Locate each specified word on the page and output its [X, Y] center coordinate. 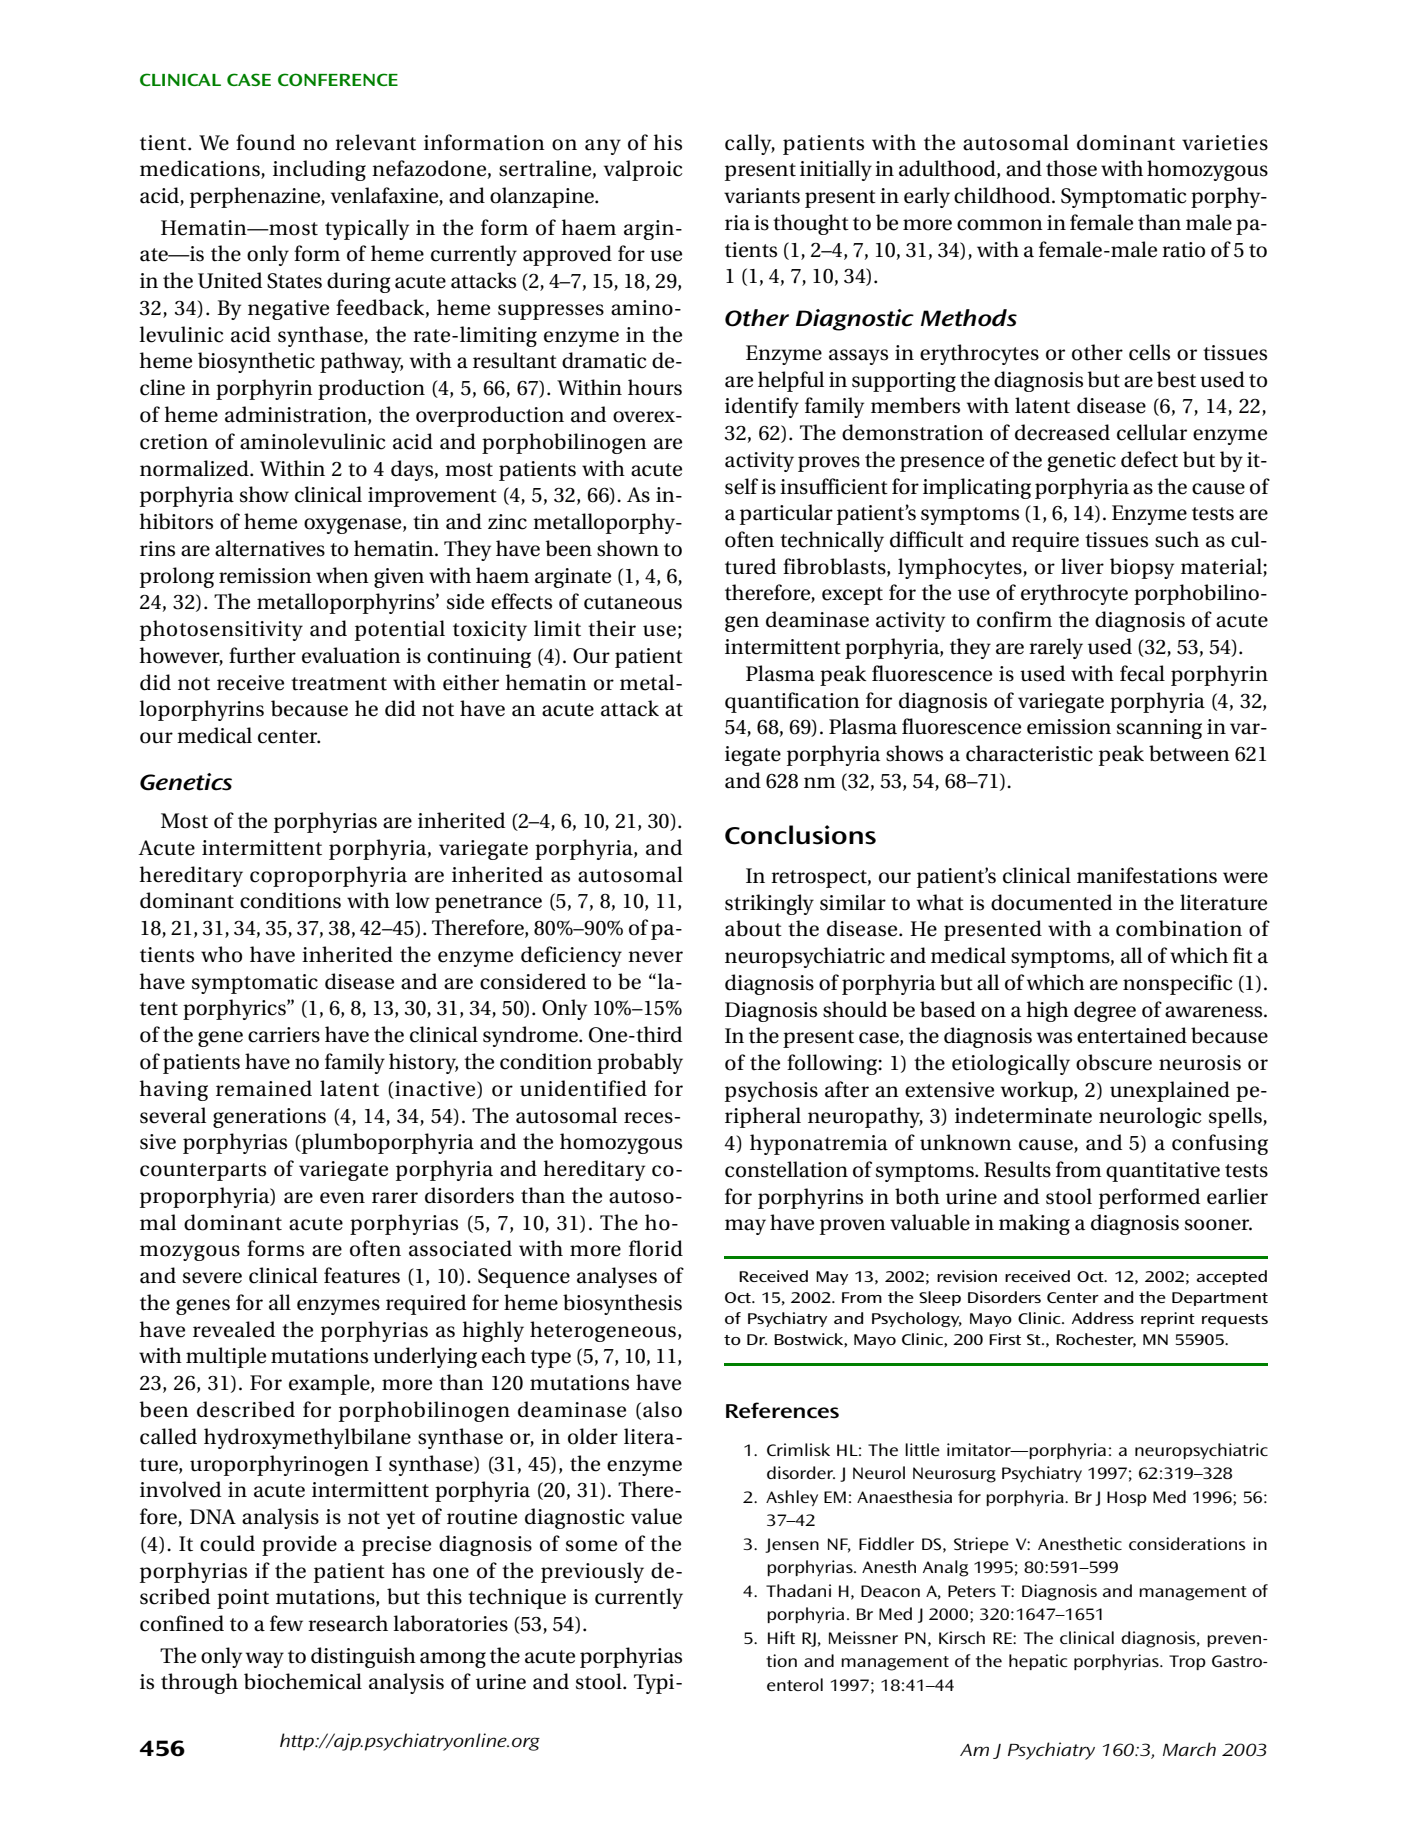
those [1071, 168]
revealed [234, 1329]
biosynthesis [622, 1304]
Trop [1187, 1662]
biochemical [303, 1681]
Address [1103, 1318]
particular [786, 514]
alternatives [270, 548]
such [1177, 539]
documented [1051, 902]
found [265, 142]
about [753, 928]
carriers [284, 1035]
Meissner [863, 1637]
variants [762, 196]
